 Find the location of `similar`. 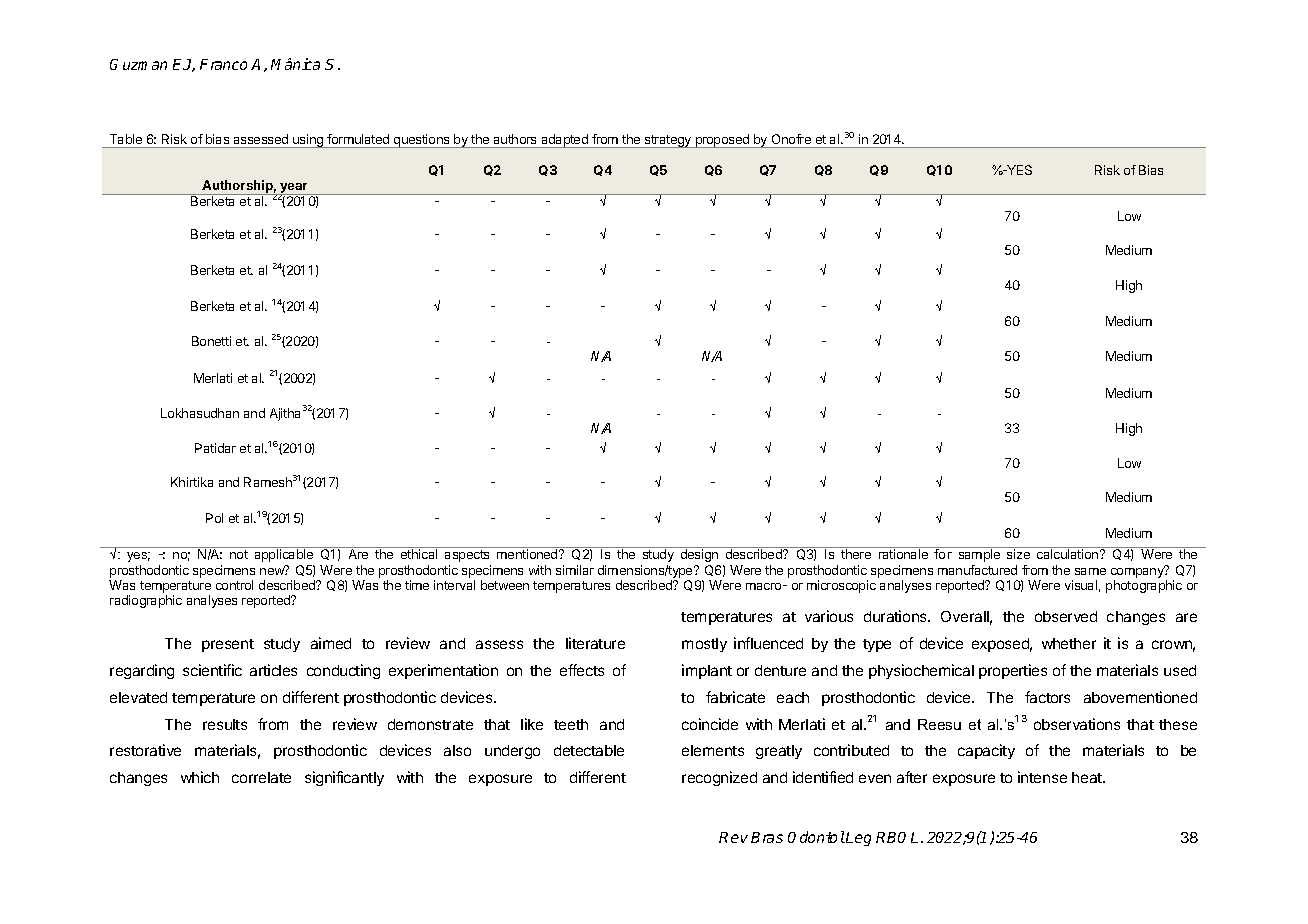

similar is located at coordinates (575, 570).
